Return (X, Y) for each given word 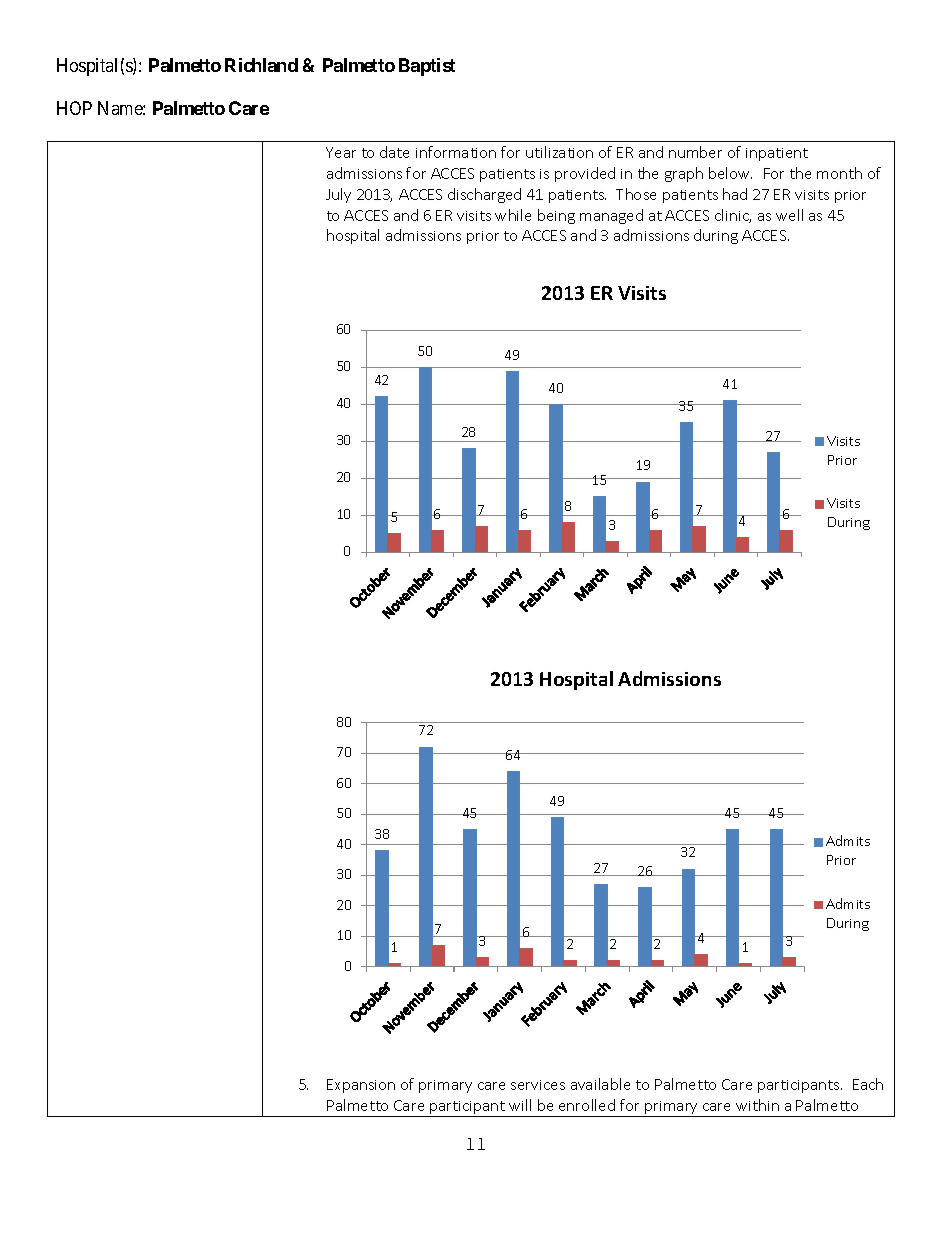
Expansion (361, 1086)
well (789, 215)
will (520, 1105)
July (338, 195)
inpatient (777, 154)
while (513, 215)
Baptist (427, 67)
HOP (74, 108)
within (757, 1105)
